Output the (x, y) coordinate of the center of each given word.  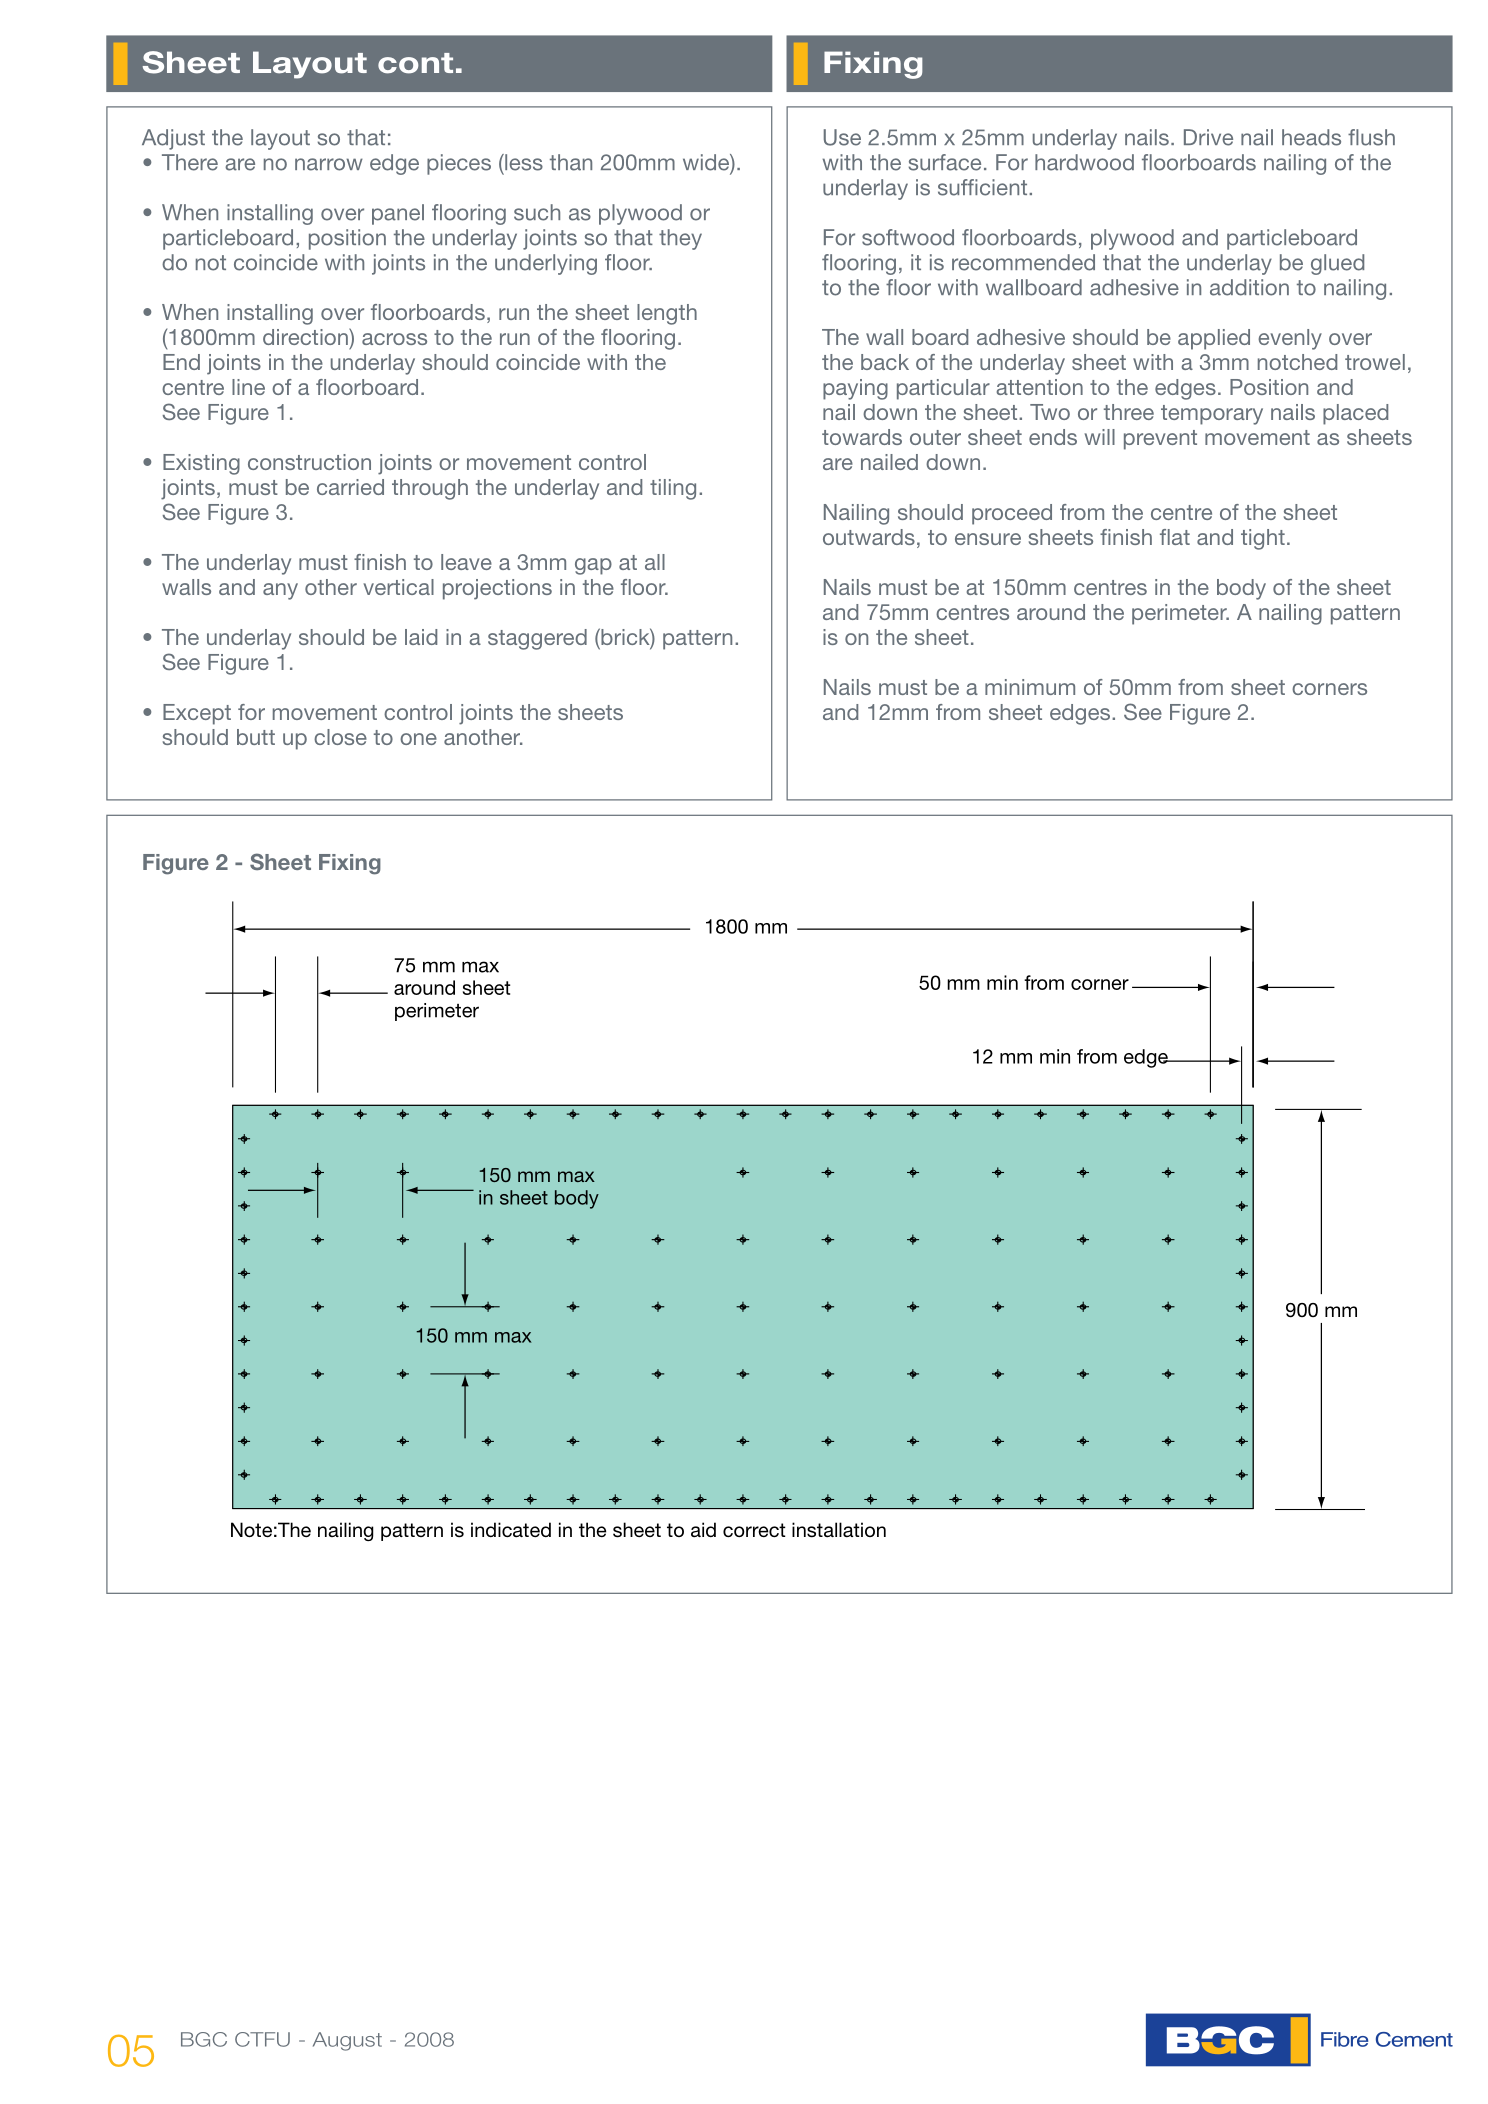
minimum (1030, 687)
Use (842, 137)
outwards (869, 537)
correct (754, 1530)
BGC (204, 2039)
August (347, 2041)
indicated (511, 1529)
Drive (1208, 137)
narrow (329, 164)
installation (839, 1530)
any (280, 591)
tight (1263, 539)
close (340, 737)
